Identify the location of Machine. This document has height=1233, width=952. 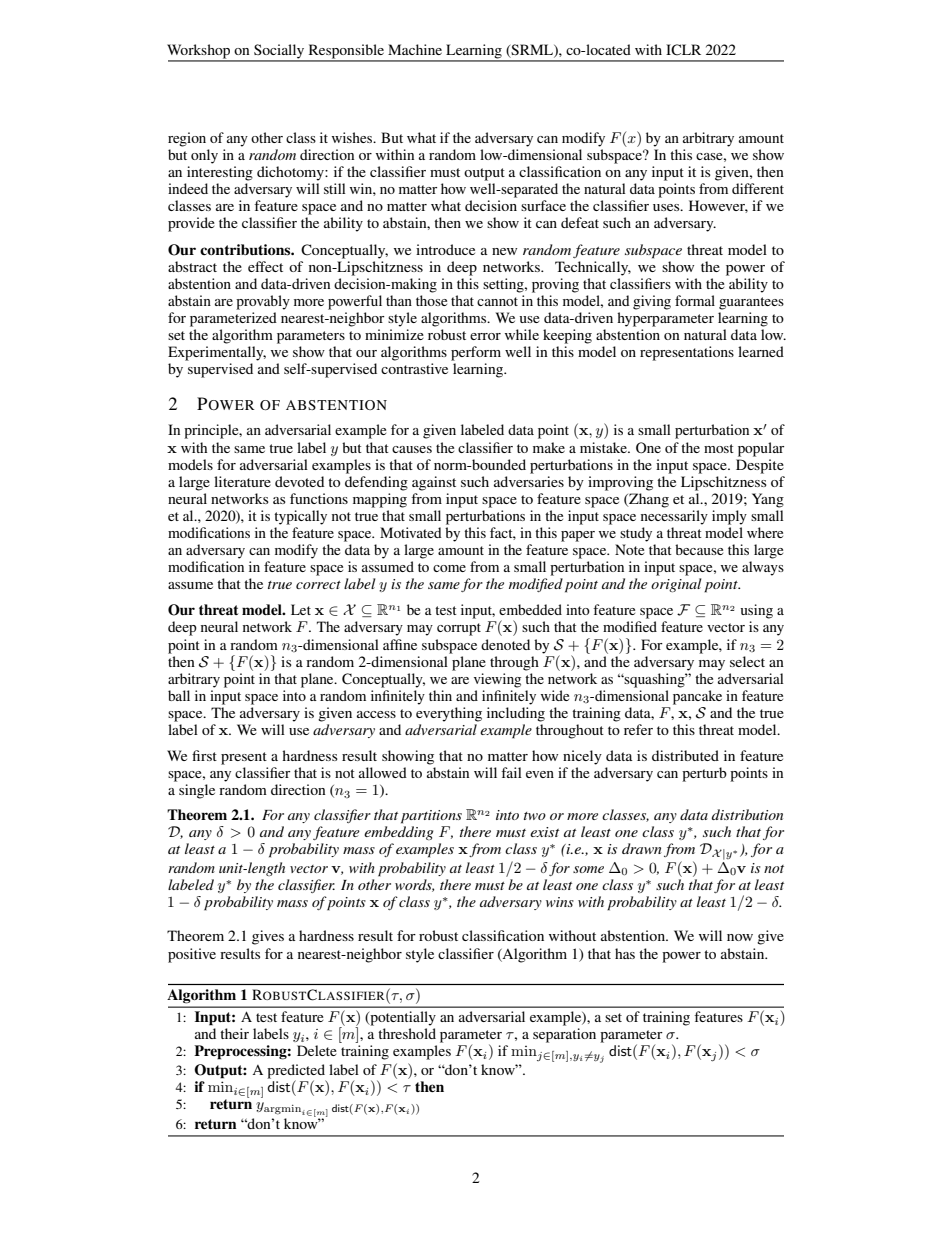
(415, 49).
